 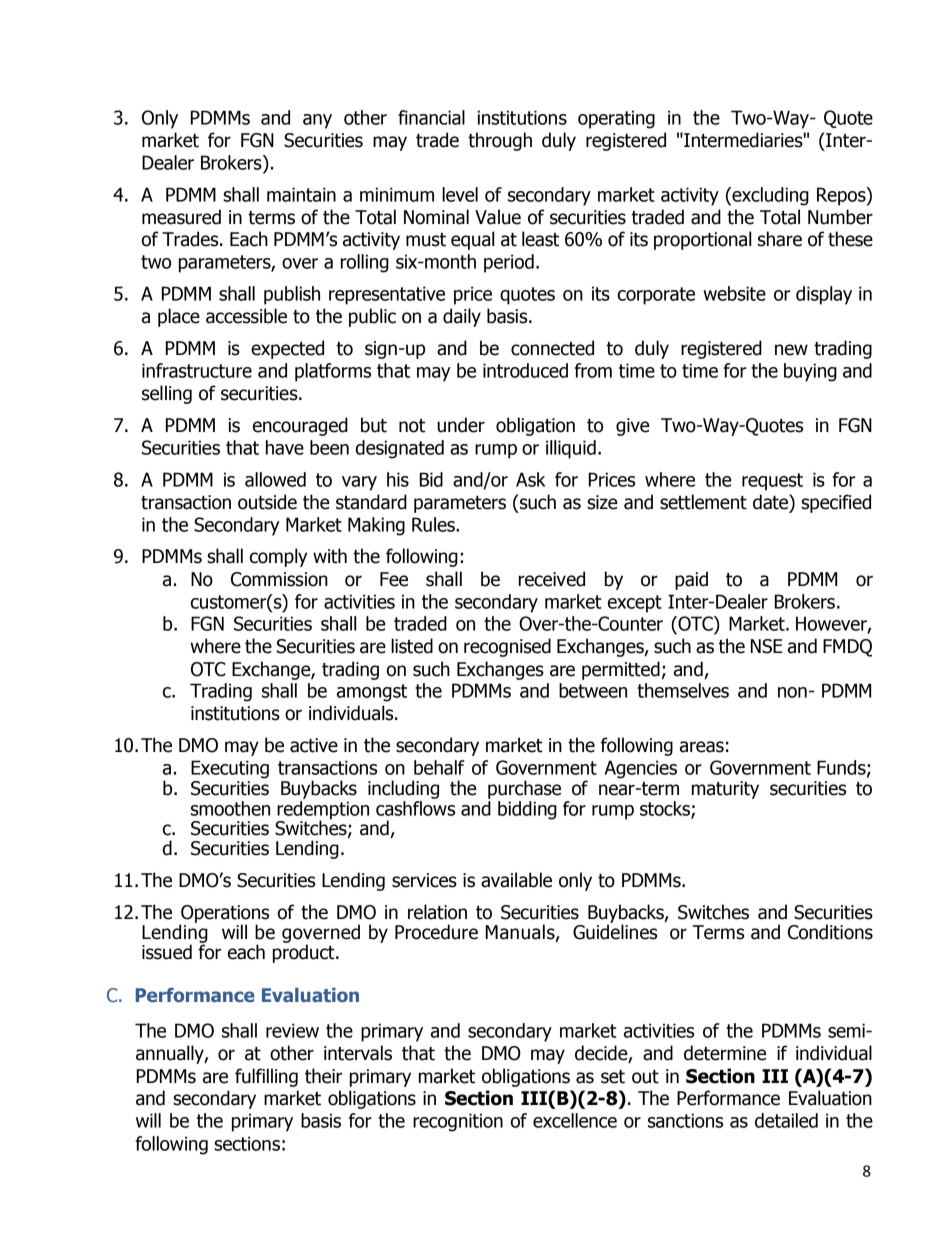 I want to click on detailed, so click(x=786, y=1120).
